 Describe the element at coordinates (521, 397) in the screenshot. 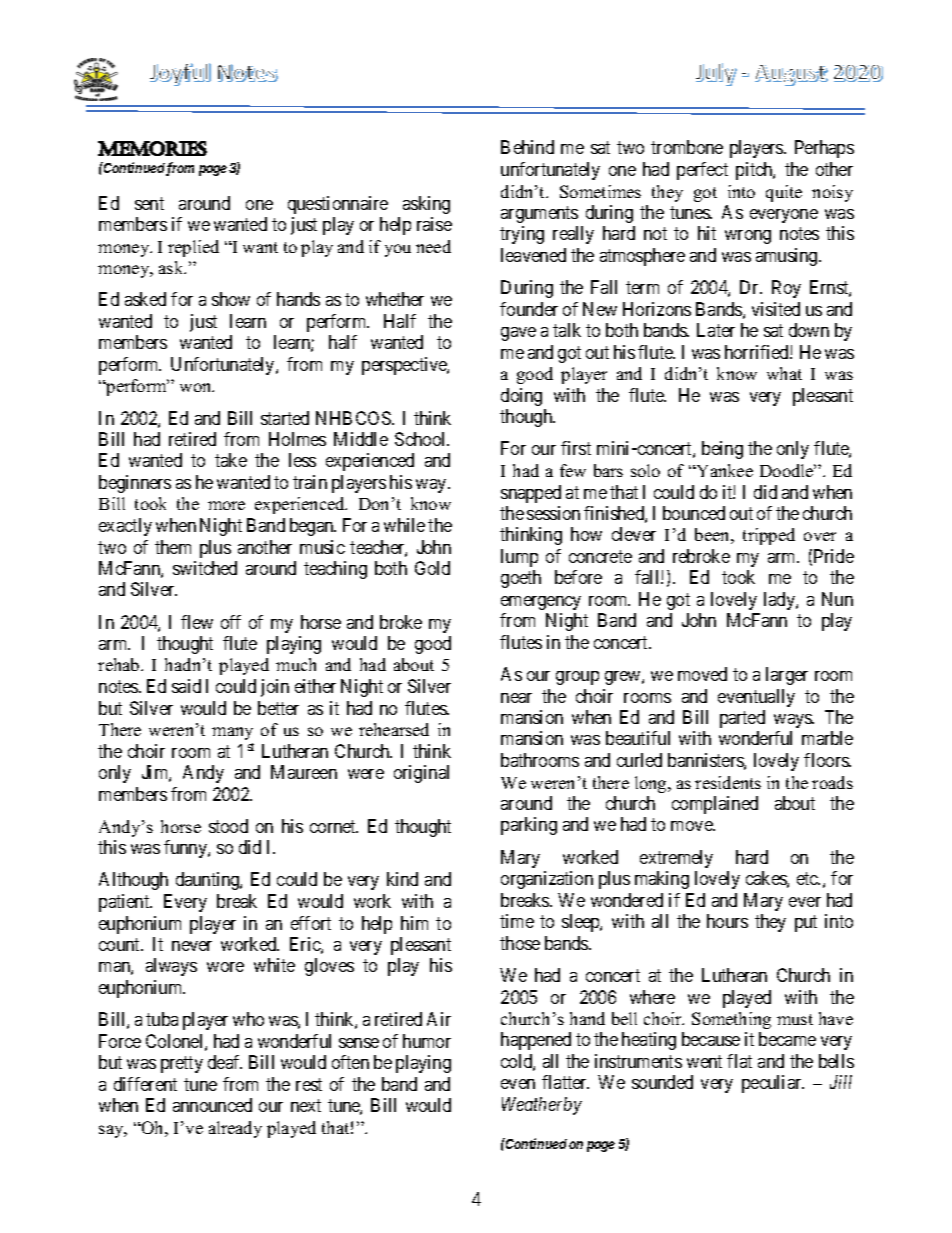

I see `doing` at that location.
